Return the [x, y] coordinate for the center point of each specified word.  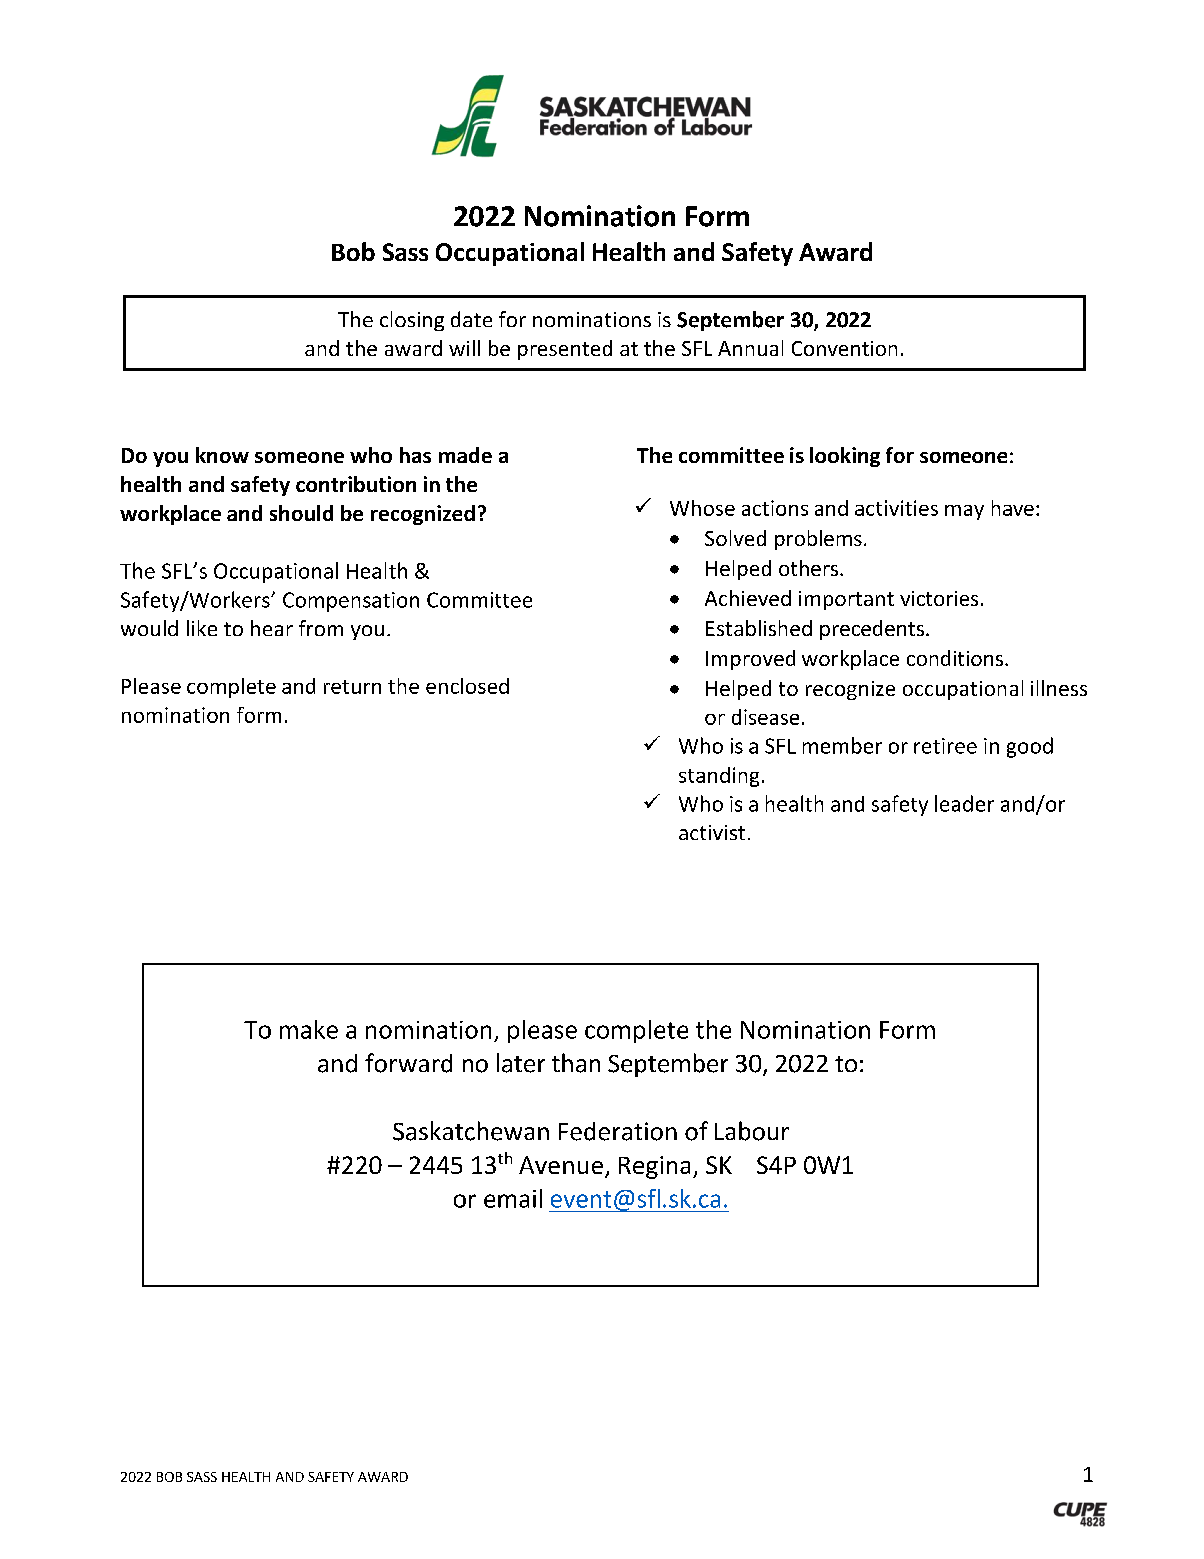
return [352, 687]
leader [964, 803]
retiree [945, 746]
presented [565, 350]
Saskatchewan [471, 1131]
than [576, 1063]
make [309, 1029]
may [964, 512]
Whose [702, 508]
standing [719, 777]
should [301, 513]
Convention [844, 348]
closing [412, 321]
